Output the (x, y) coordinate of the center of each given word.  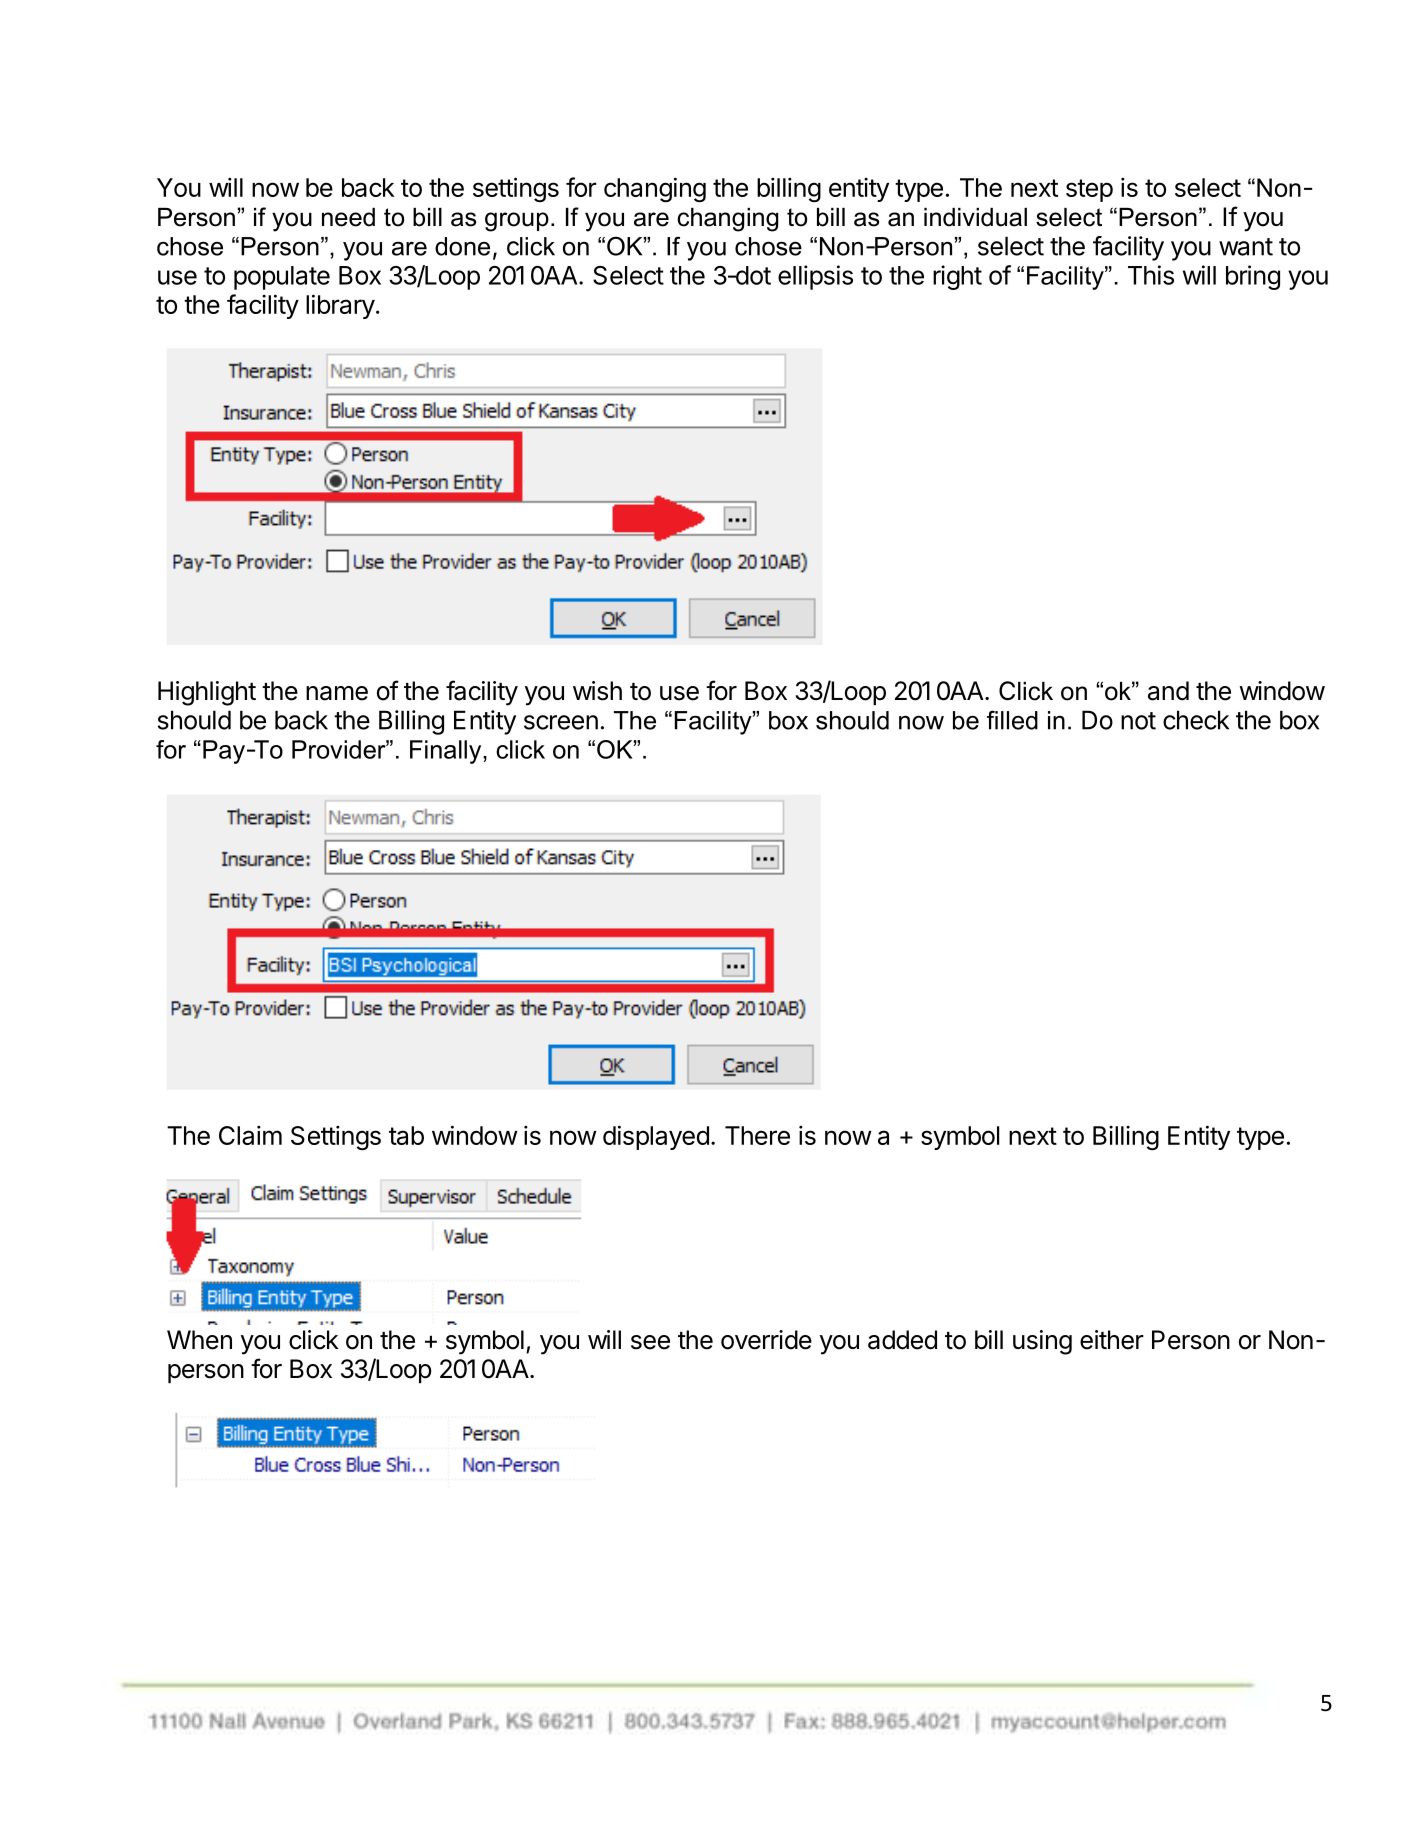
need (348, 217)
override (766, 1340)
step (1089, 190)
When (199, 1340)
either (1112, 1340)
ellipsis (815, 277)
